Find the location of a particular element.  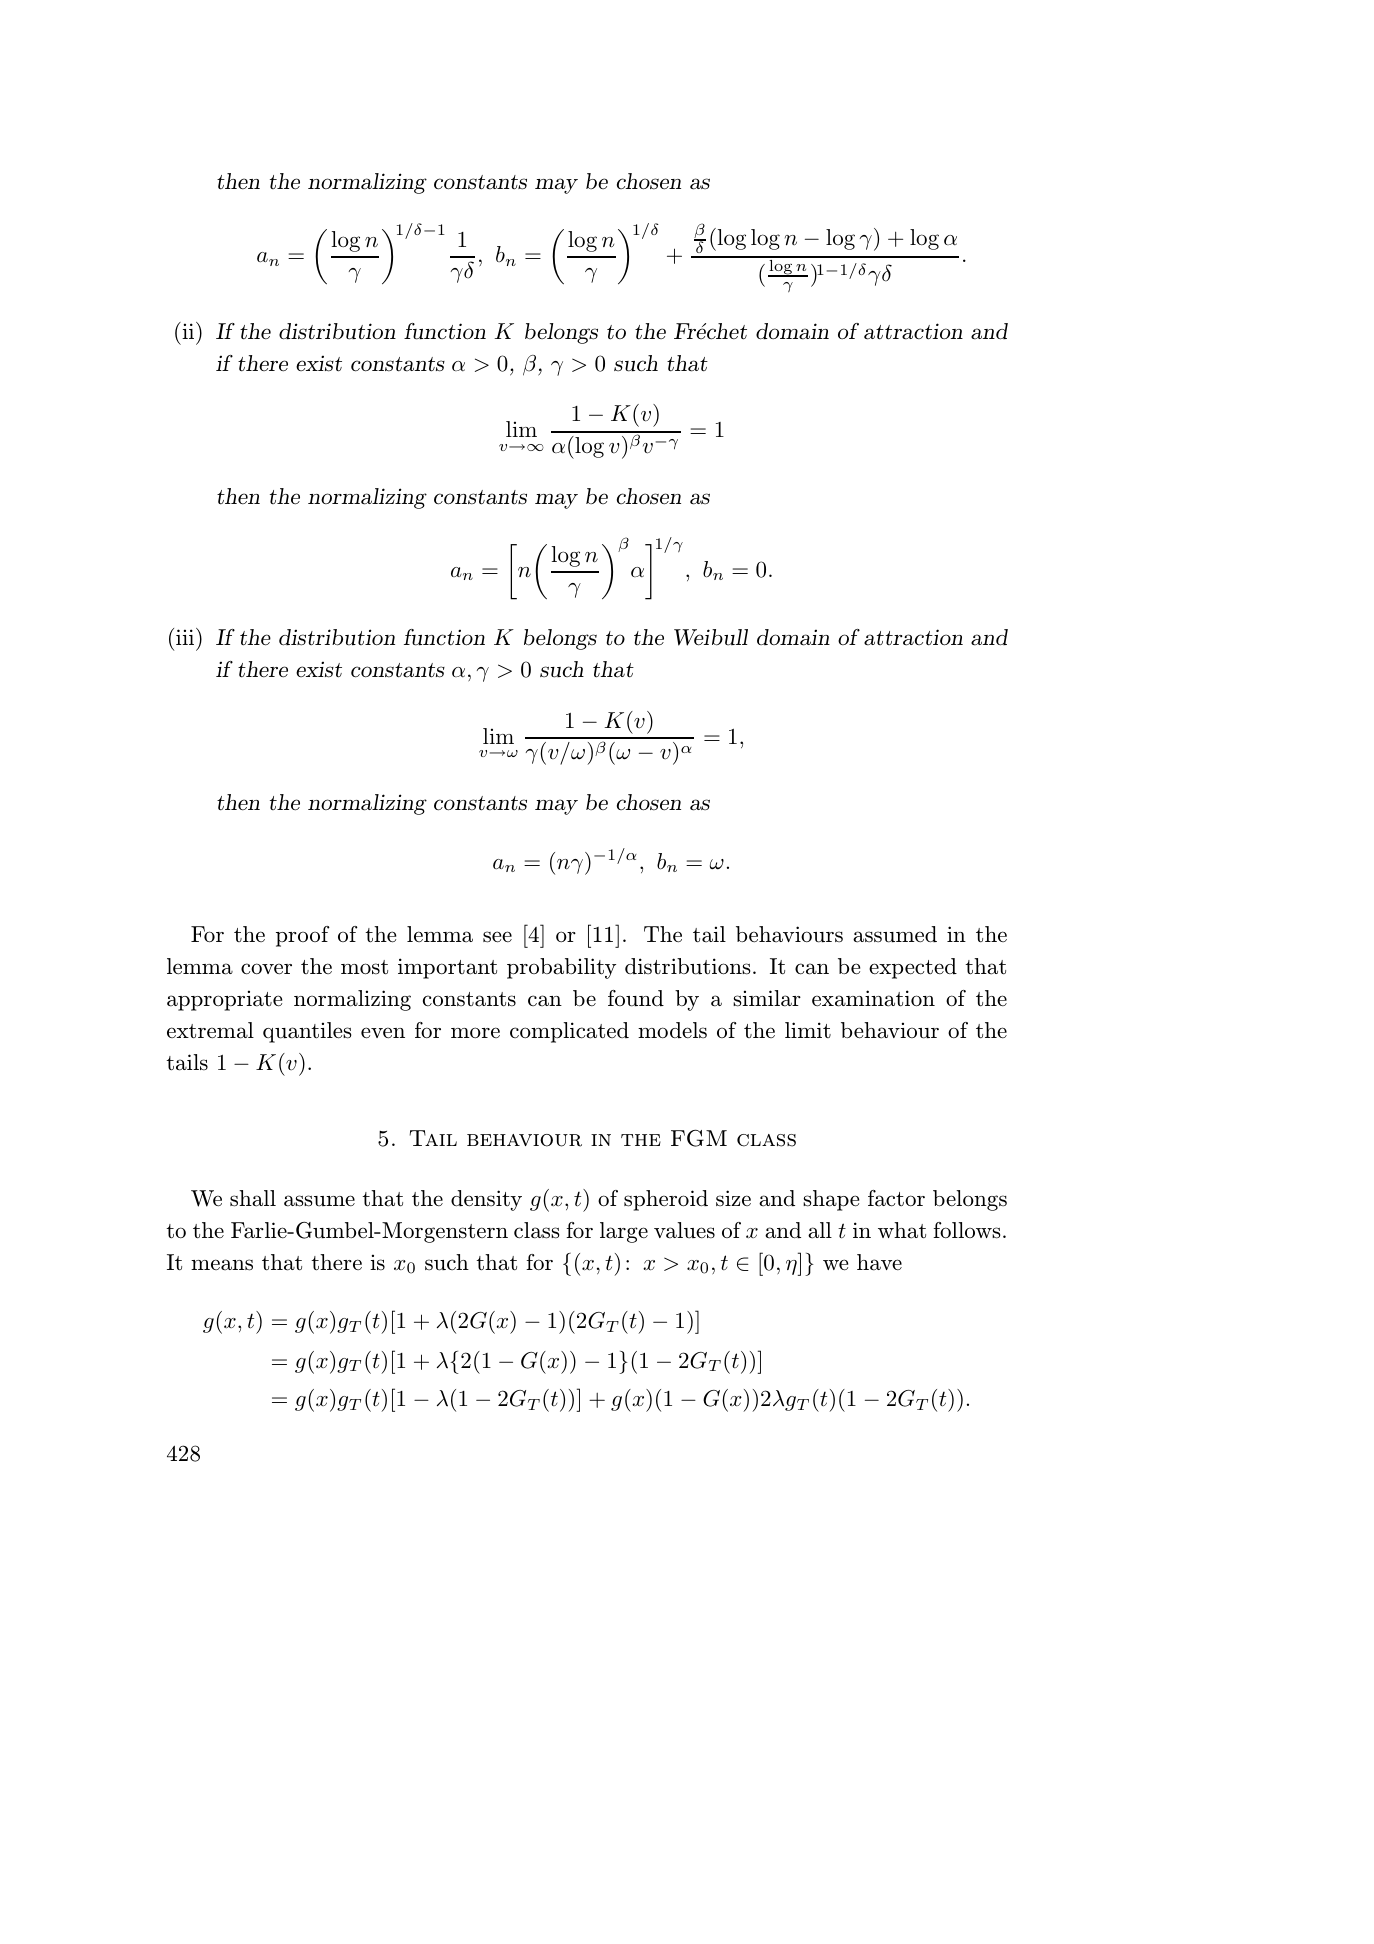

limit is located at coordinates (808, 1030).
